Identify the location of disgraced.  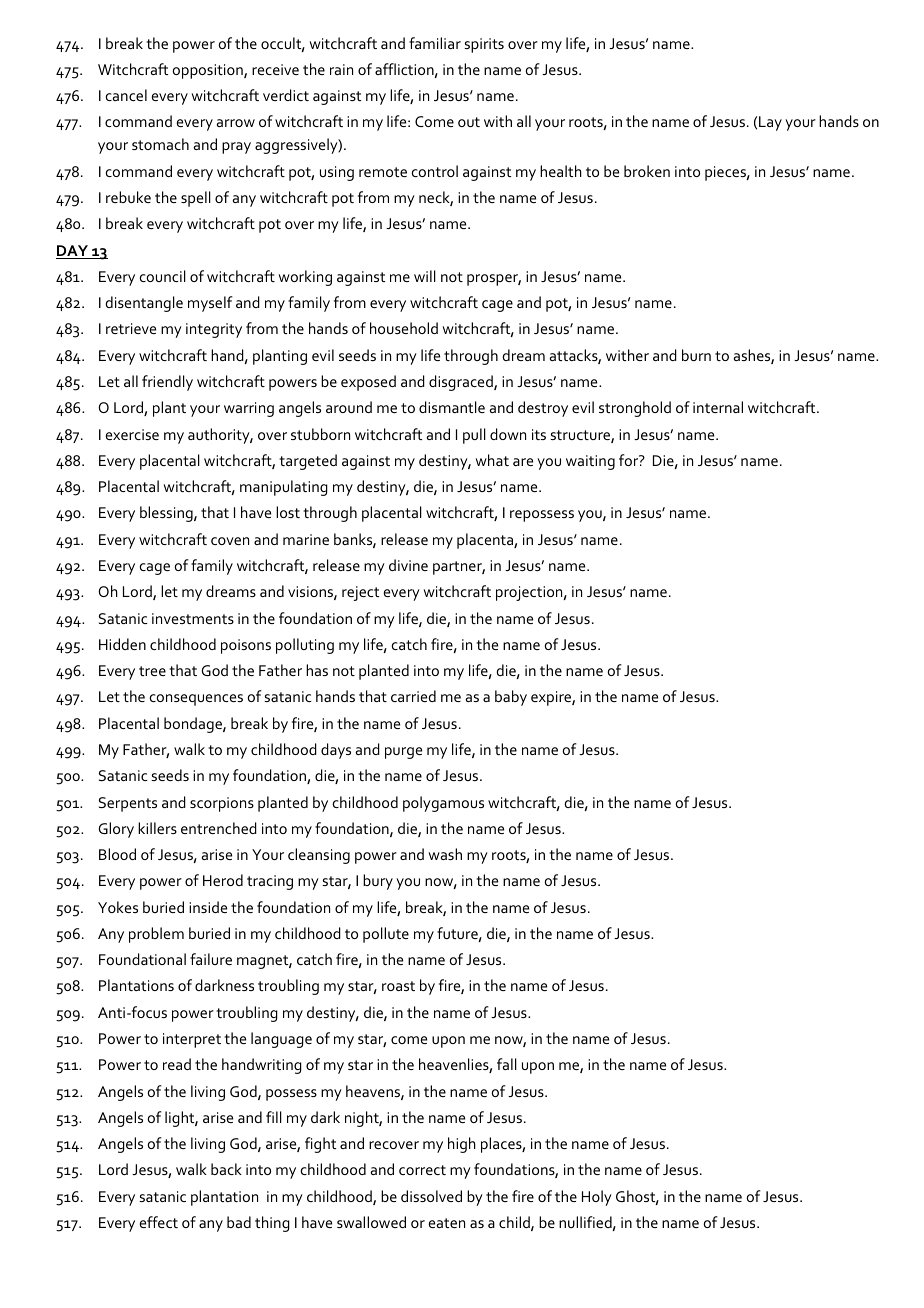
(462, 383).
